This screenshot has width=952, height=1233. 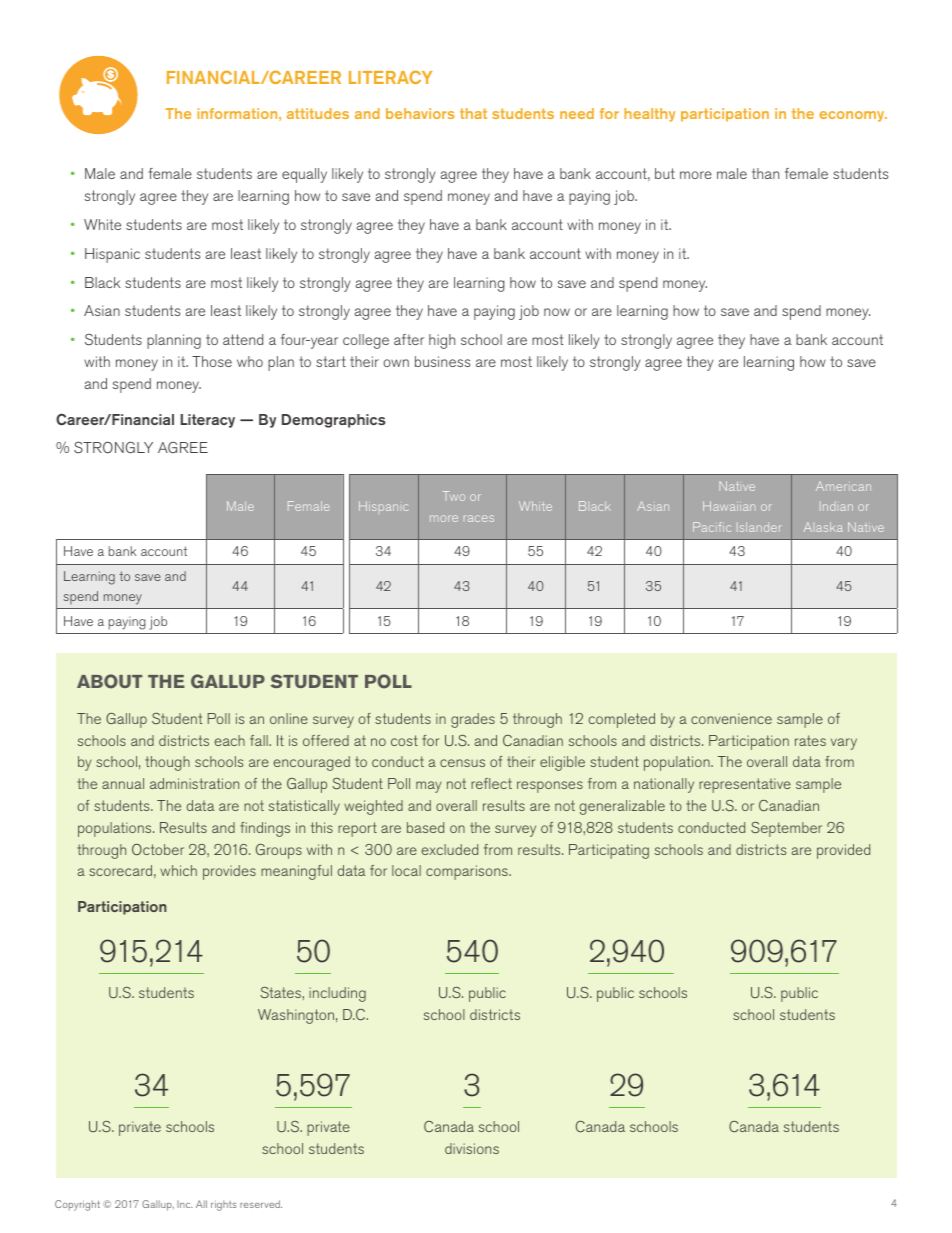 I want to click on than, so click(x=765, y=173).
